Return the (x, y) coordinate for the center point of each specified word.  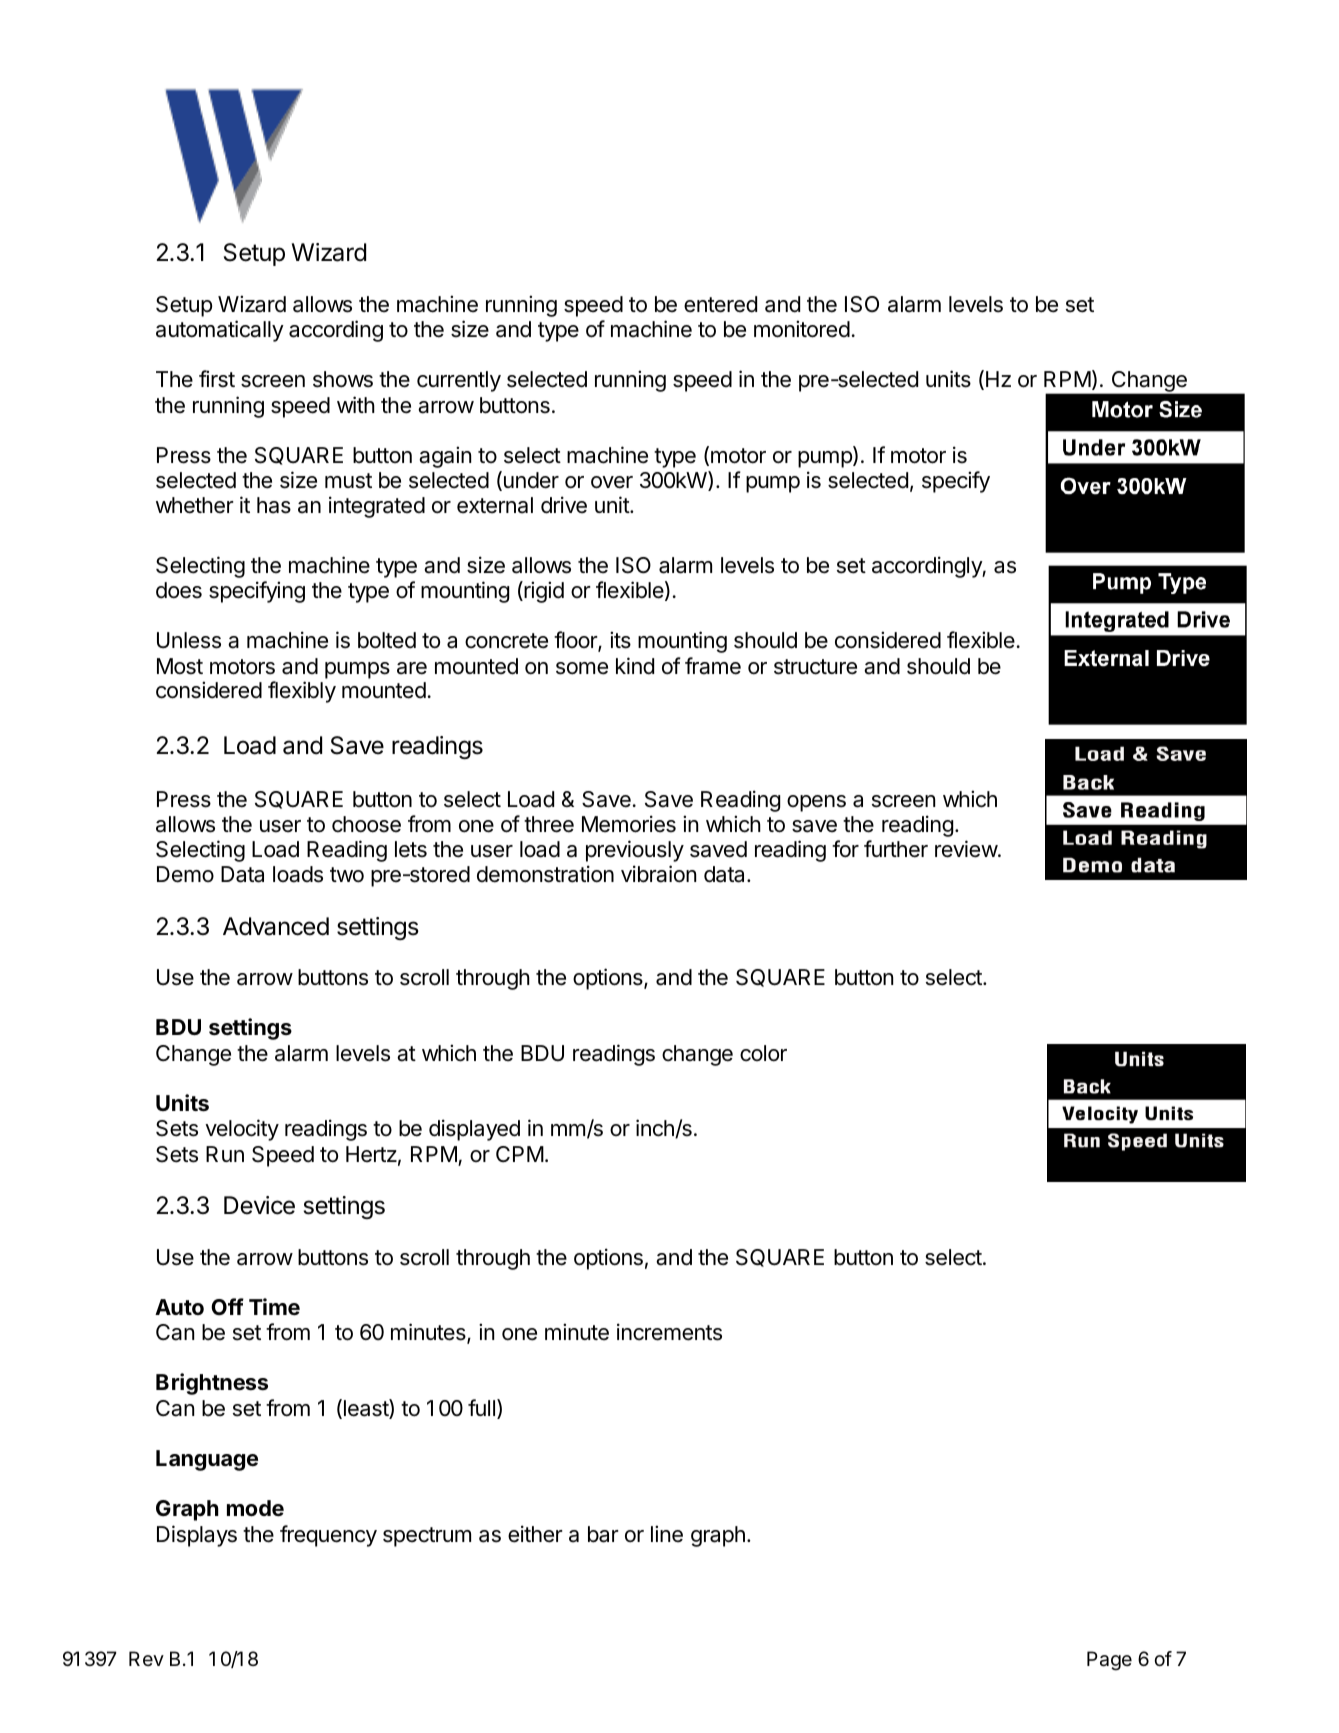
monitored (802, 329)
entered (720, 304)
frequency (328, 1536)
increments (669, 1332)
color (763, 1053)
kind (635, 666)
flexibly (302, 692)
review (967, 849)
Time (274, 1307)
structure (815, 667)
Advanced (276, 926)
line (667, 1534)
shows (343, 379)
